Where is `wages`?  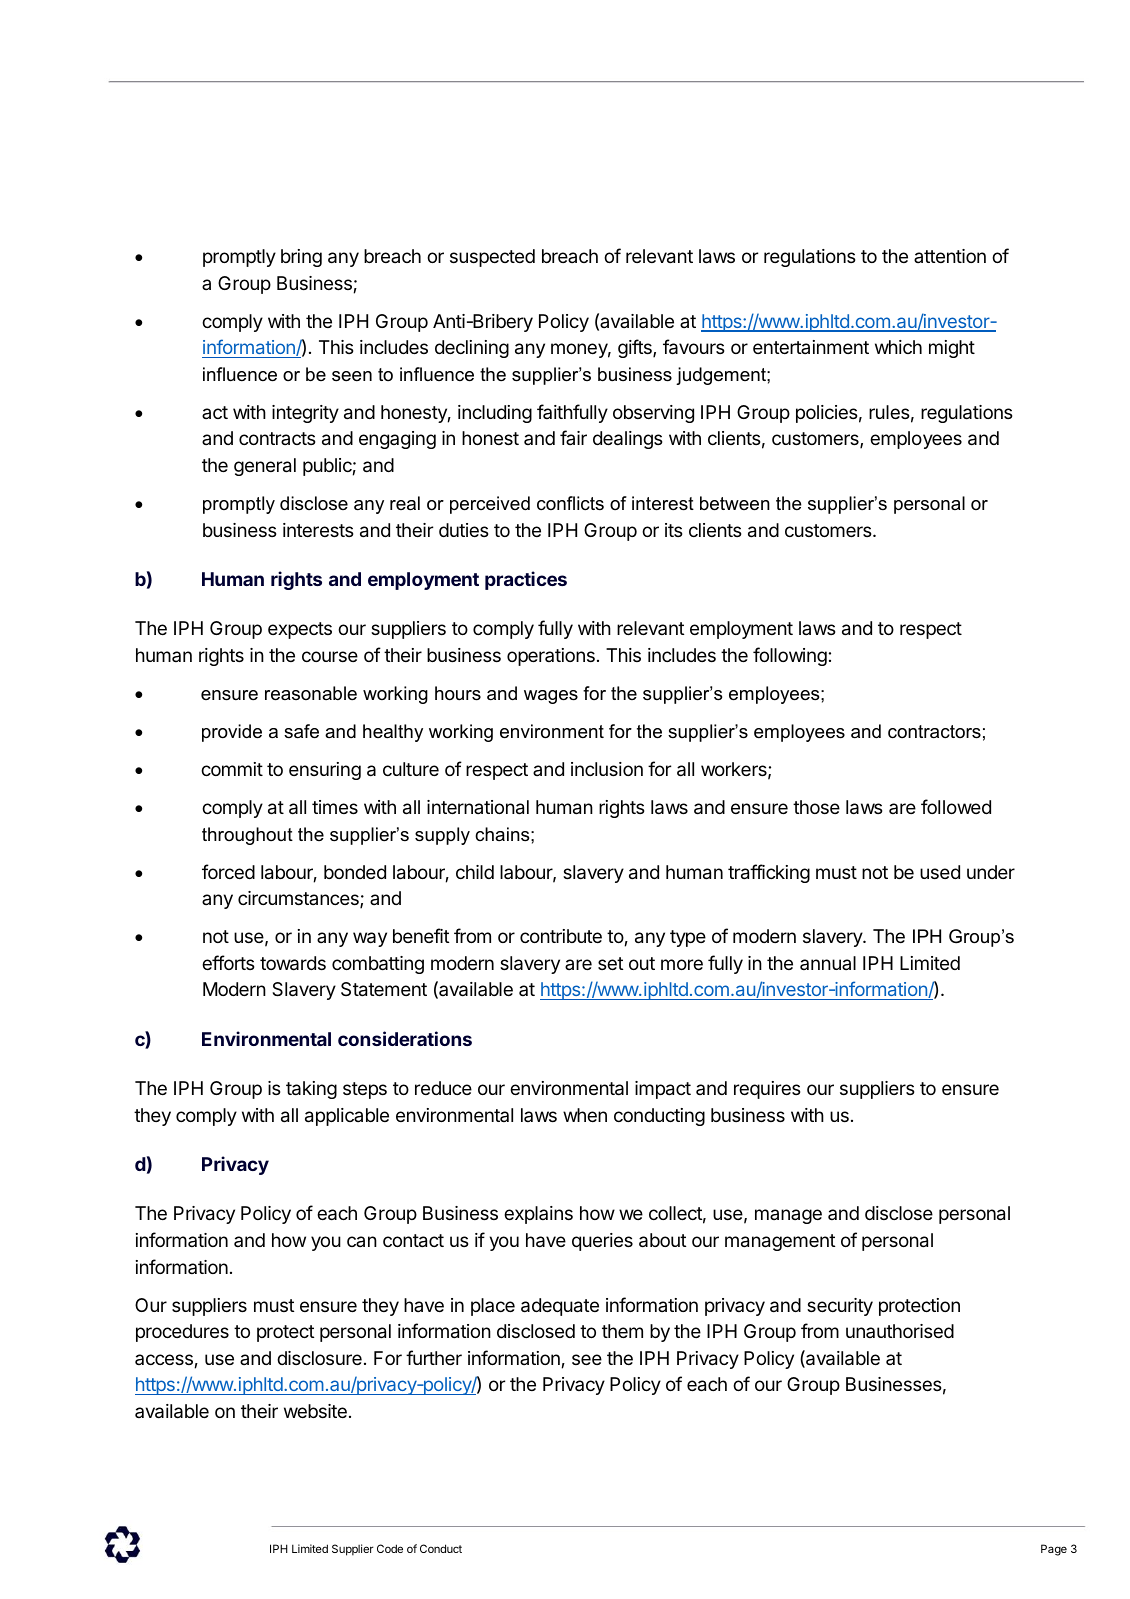
wages is located at coordinates (551, 697).
